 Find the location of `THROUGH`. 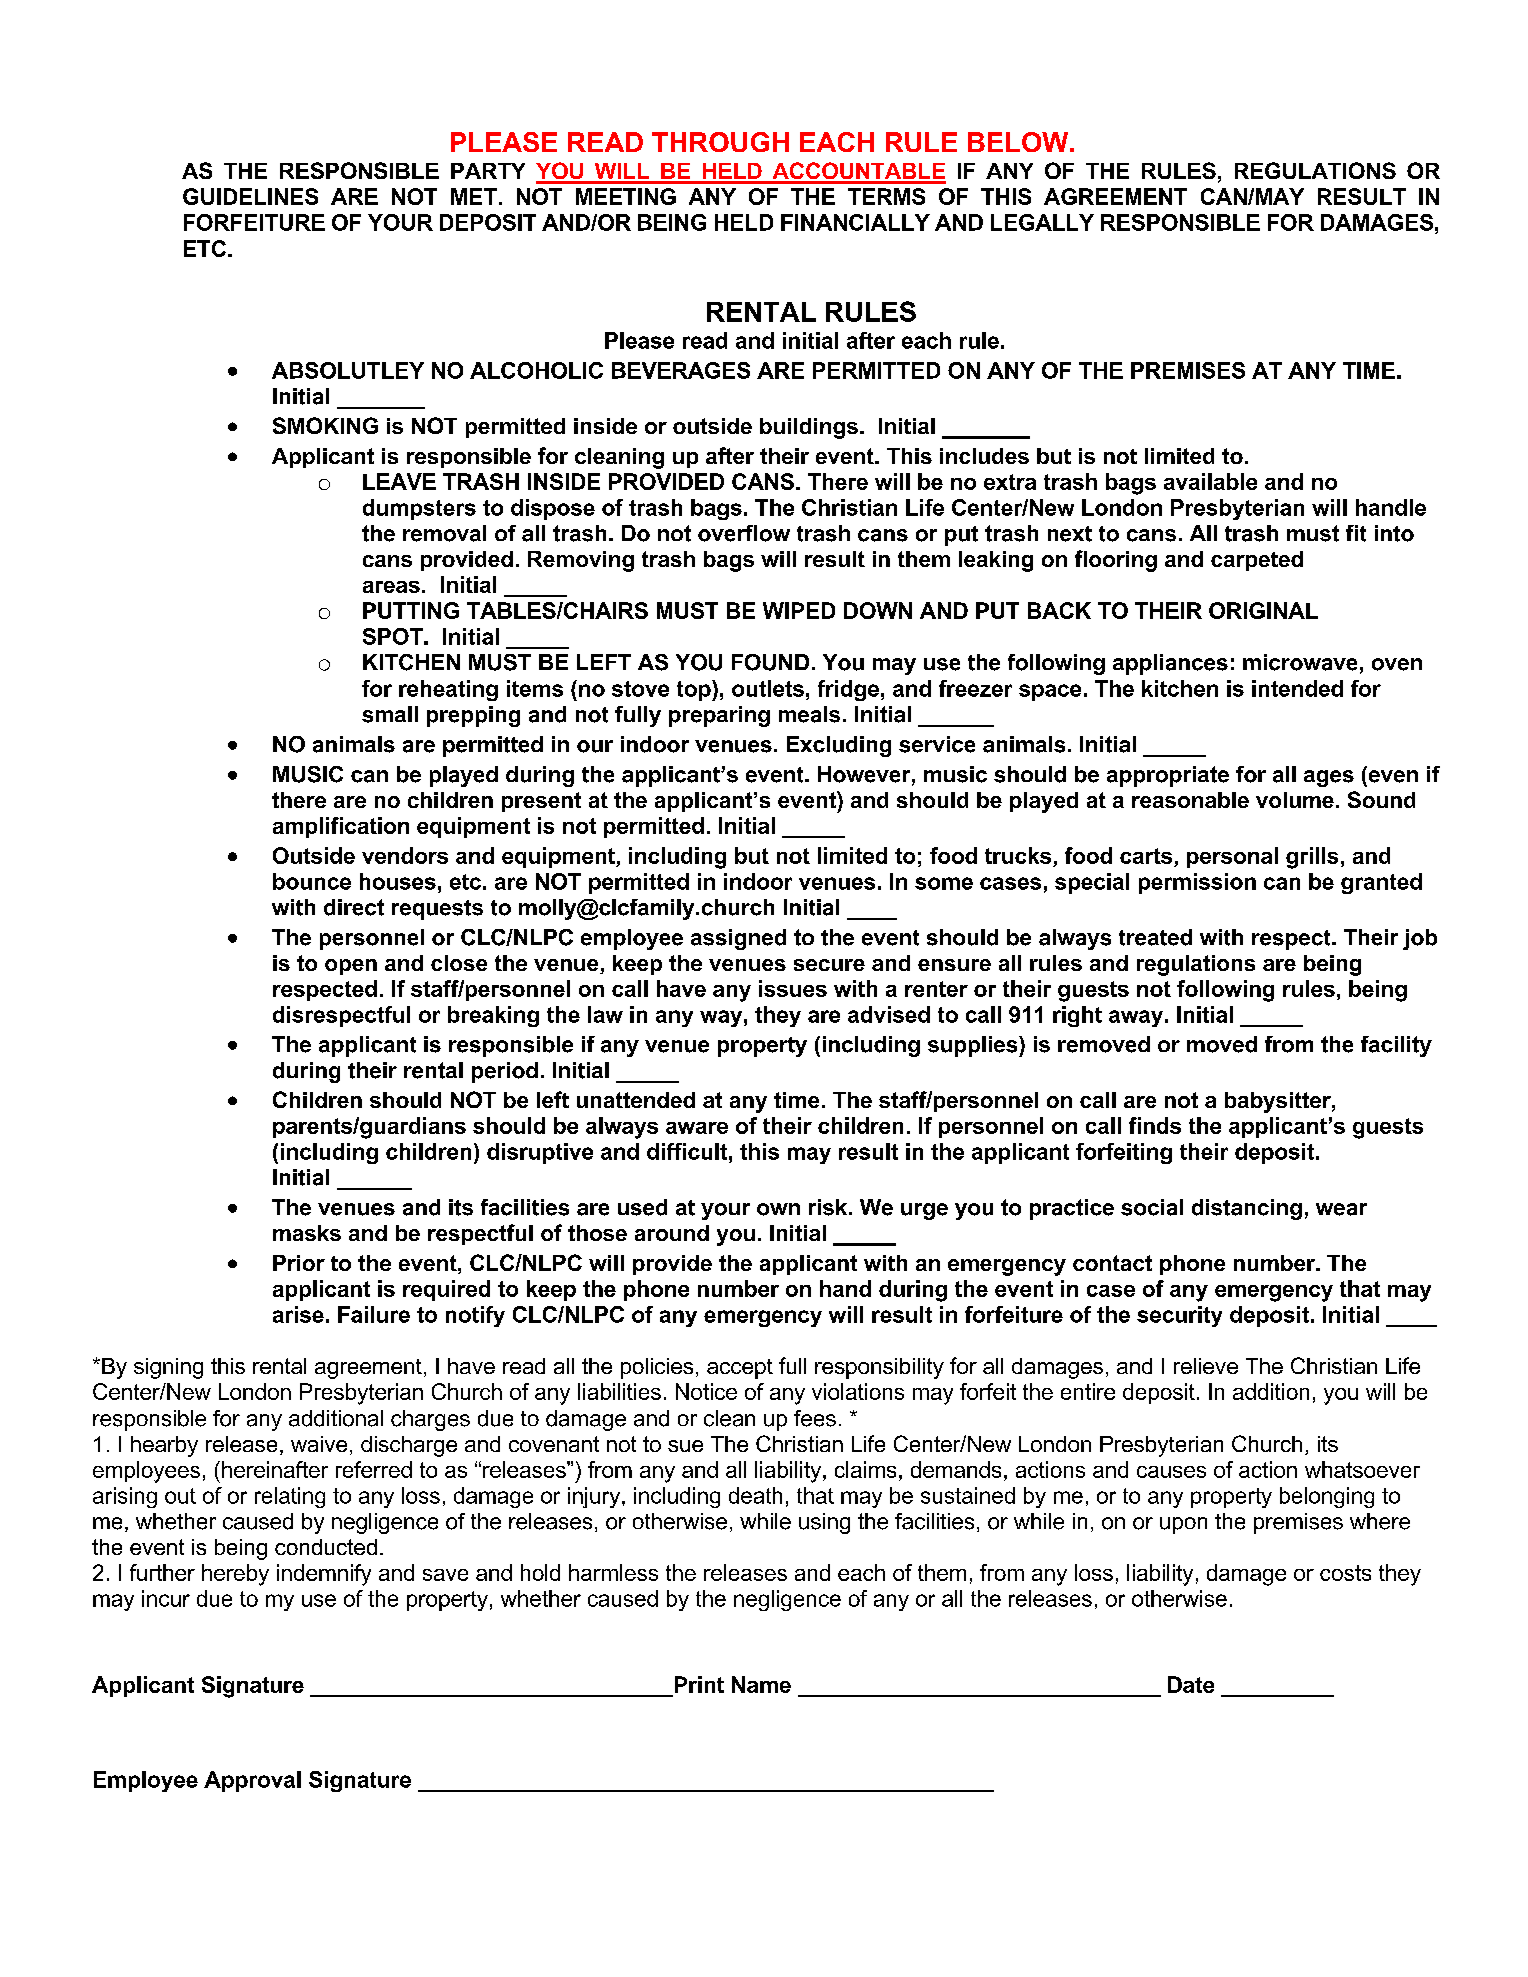

THROUGH is located at coordinates (720, 142).
